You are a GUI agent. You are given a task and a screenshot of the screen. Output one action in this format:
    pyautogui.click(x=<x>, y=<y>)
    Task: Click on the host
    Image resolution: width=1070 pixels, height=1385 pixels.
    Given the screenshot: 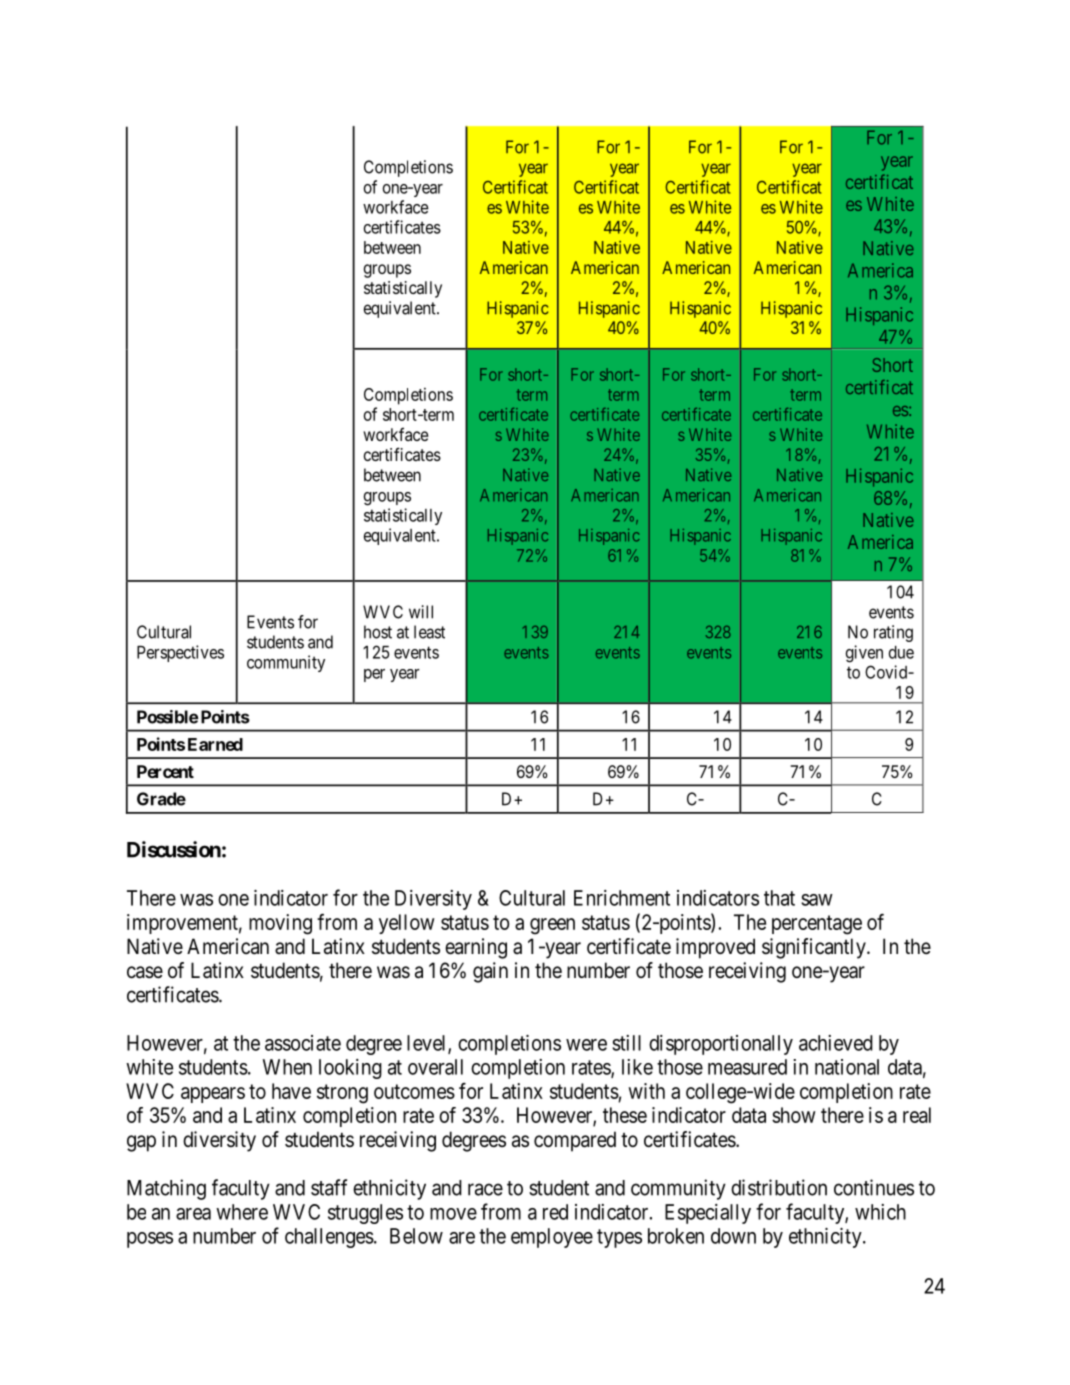 What is the action you would take?
    pyautogui.click(x=378, y=632)
